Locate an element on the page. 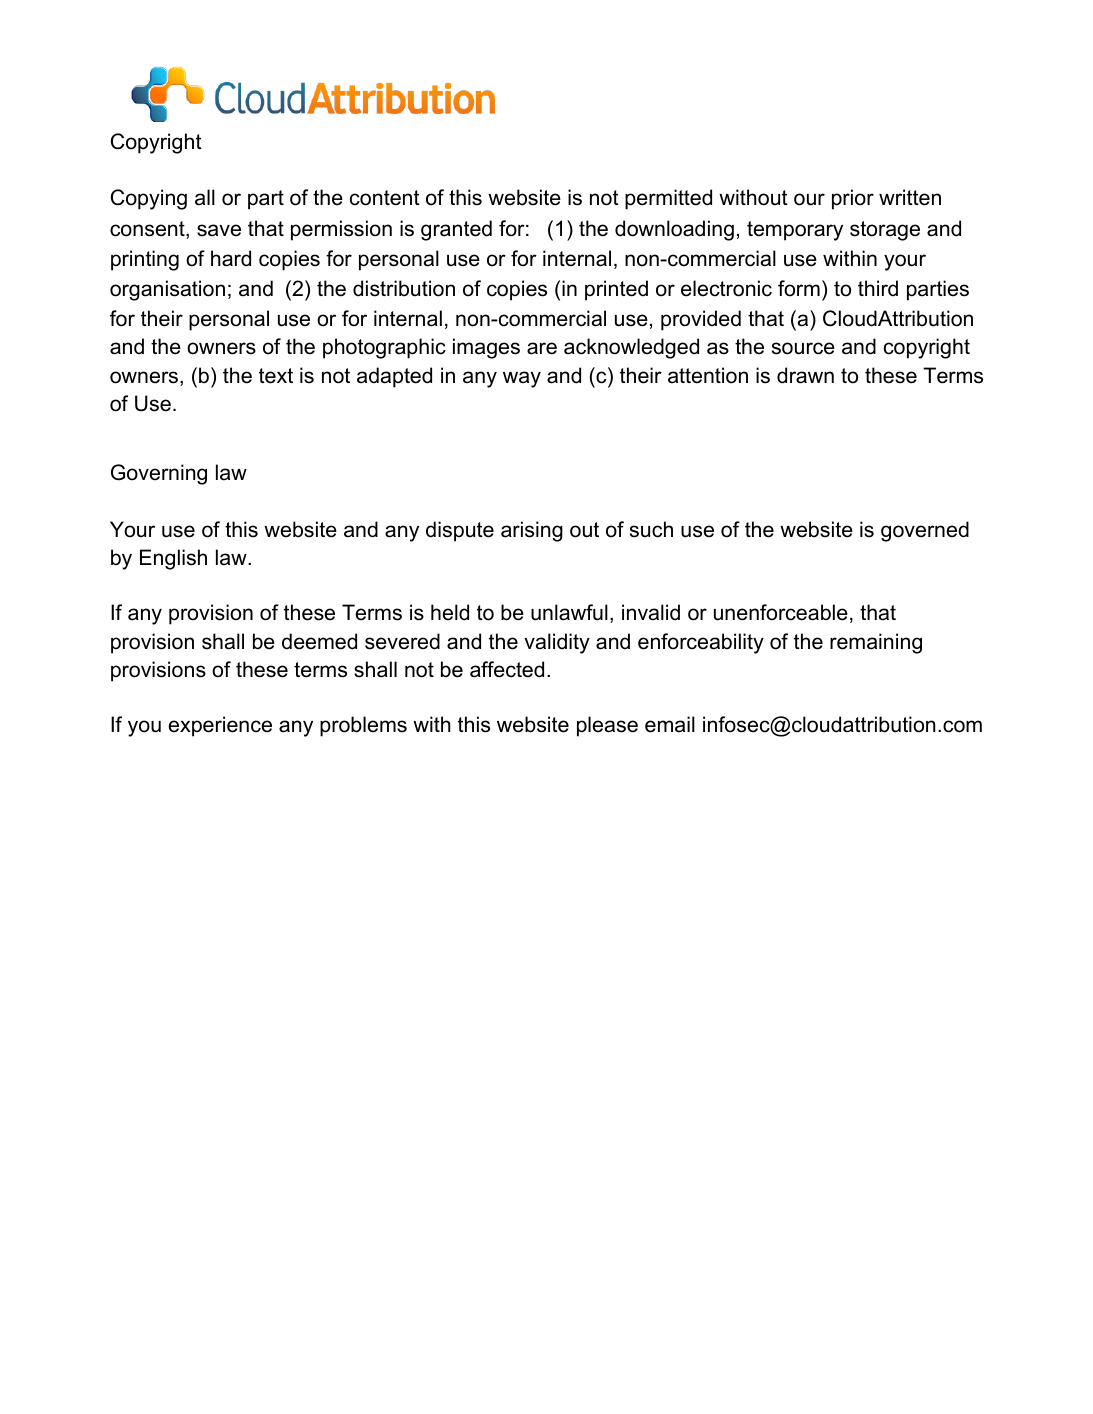 The height and width of the image is (1414, 1093). experience is located at coordinates (220, 726).
